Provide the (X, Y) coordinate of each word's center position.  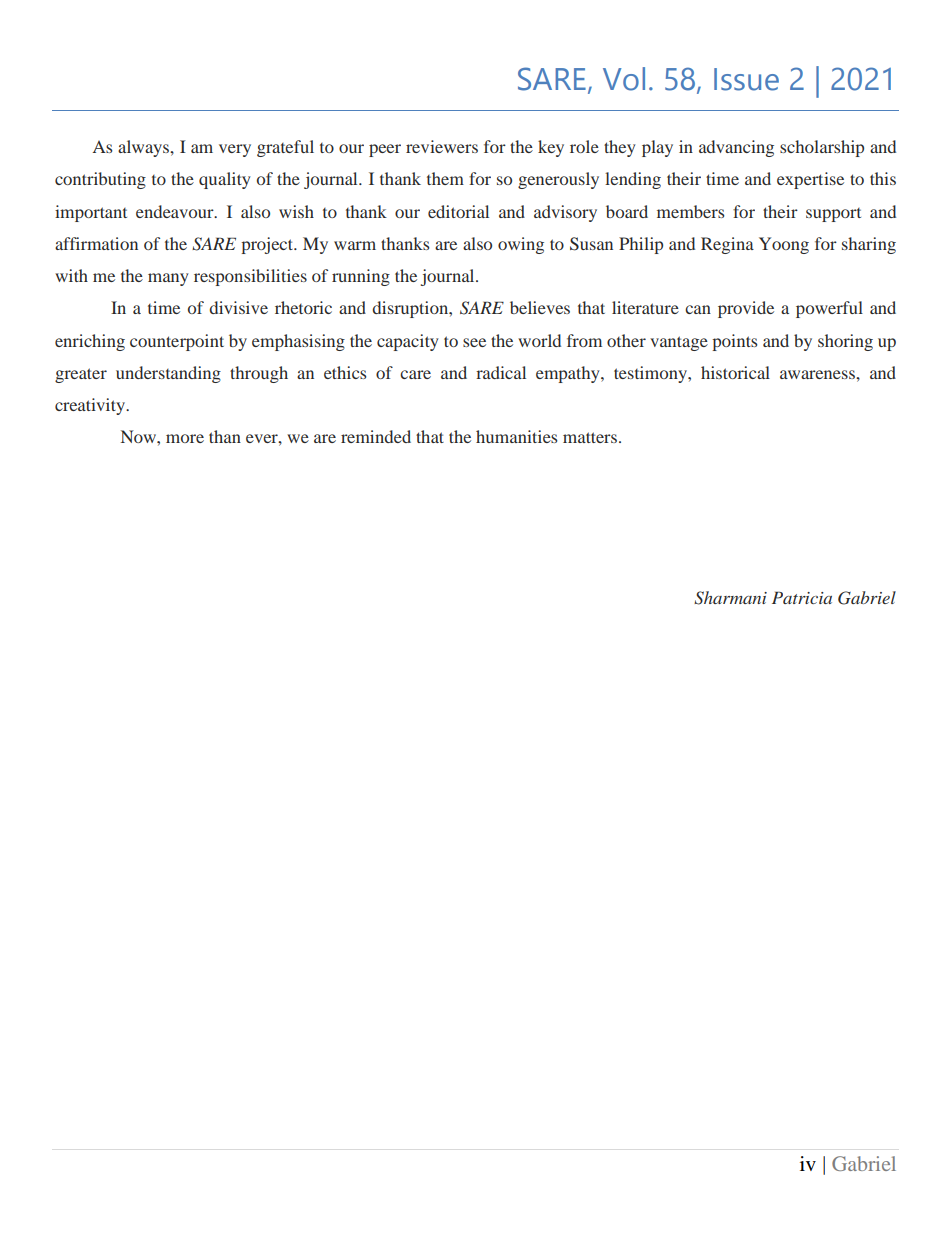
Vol (624, 79)
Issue (746, 79)
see (474, 342)
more (185, 438)
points (734, 342)
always (145, 148)
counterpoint (177, 342)
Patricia (802, 597)
